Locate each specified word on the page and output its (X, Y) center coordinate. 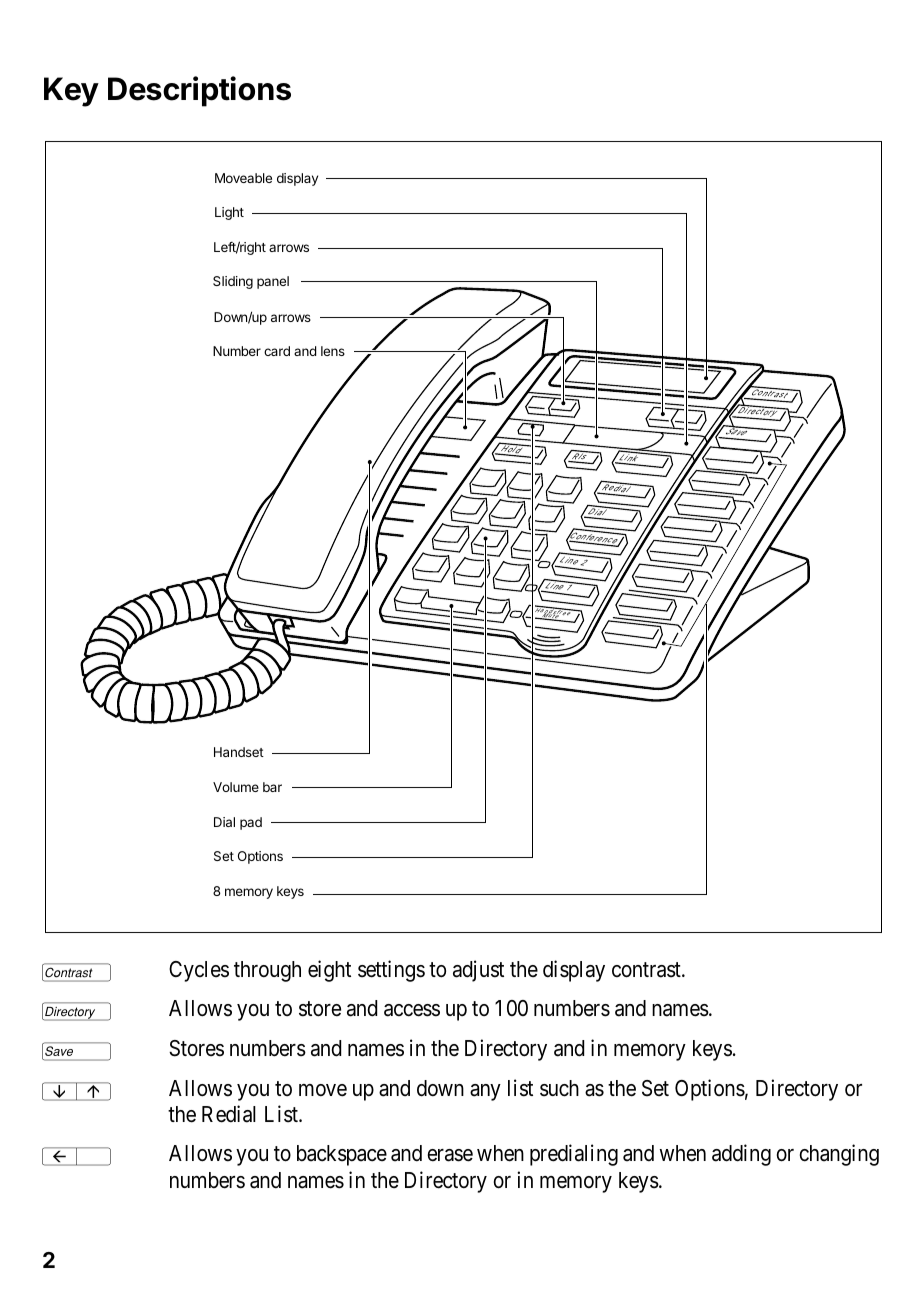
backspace (342, 1155)
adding (741, 1155)
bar (272, 787)
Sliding (233, 282)
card (277, 351)
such (559, 1088)
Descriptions (199, 91)
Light (229, 213)
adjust (478, 971)
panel (273, 282)
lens (333, 351)
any (485, 1092)
